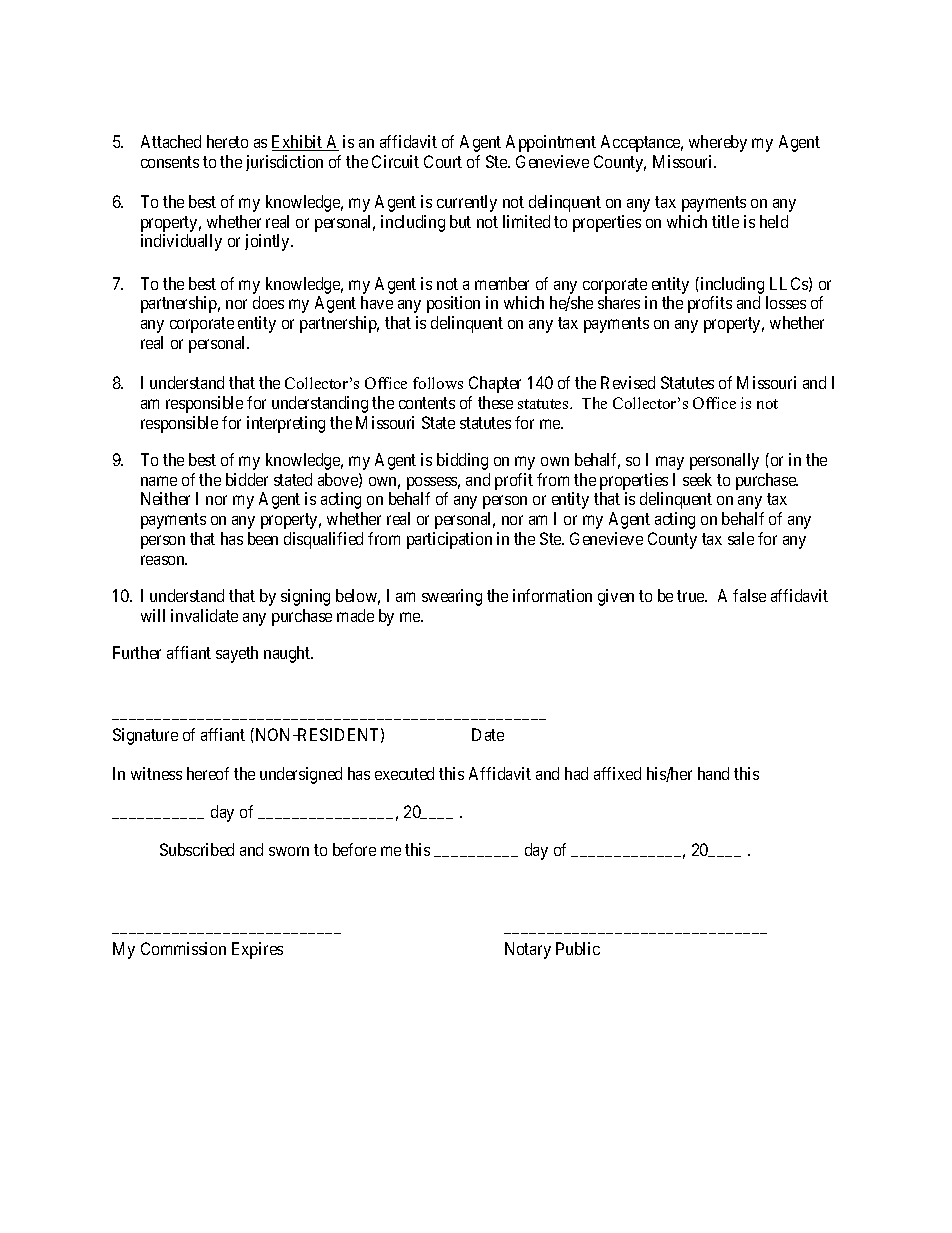 The width and height of the image is (952, 1233). I want to click on may, so click(670, 463).
